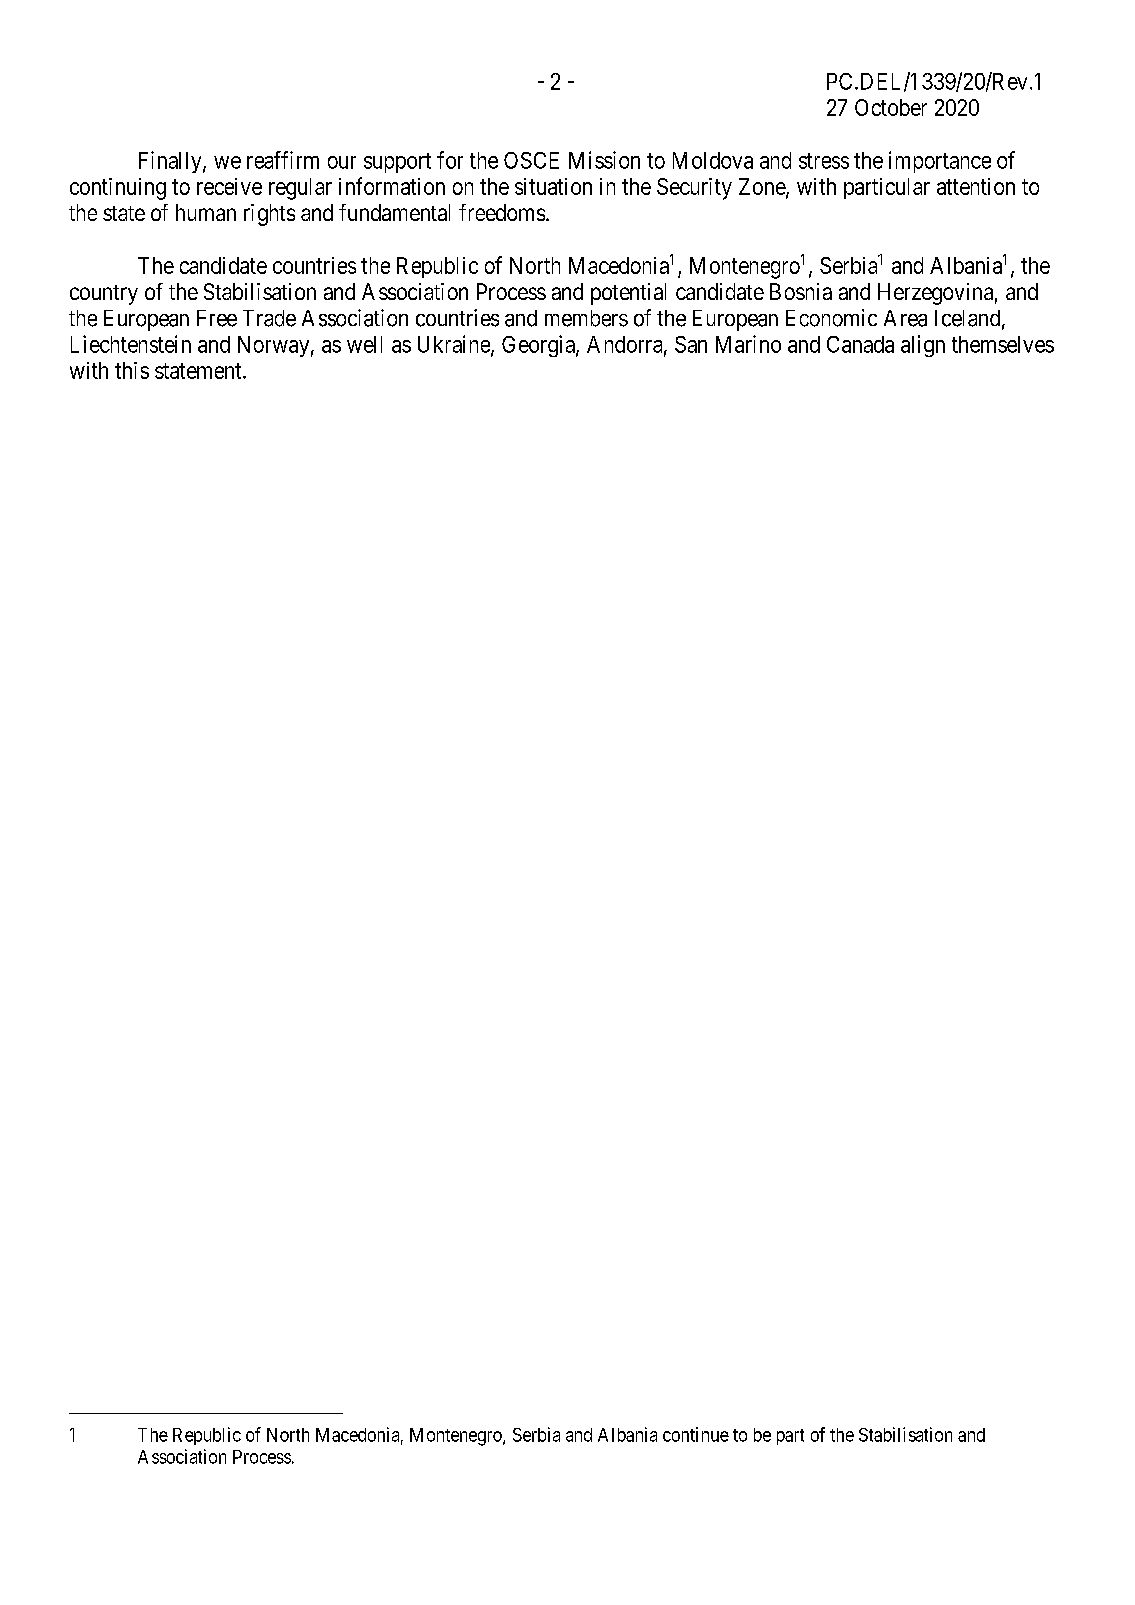 The image size is (1135, 1605). I want to click on importance, so click(940, 162).
